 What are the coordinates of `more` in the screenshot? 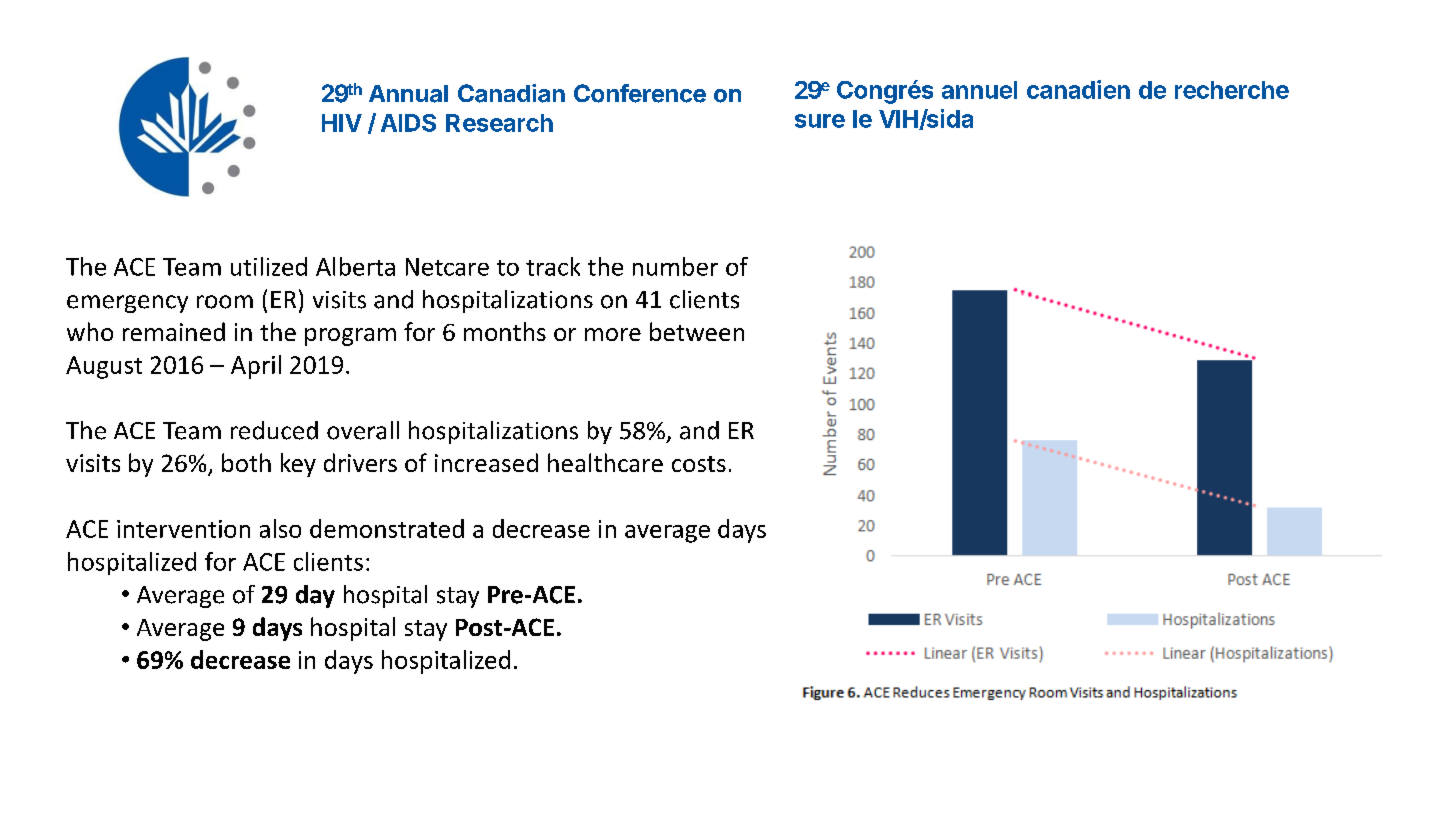 It's located at (613, 334).
